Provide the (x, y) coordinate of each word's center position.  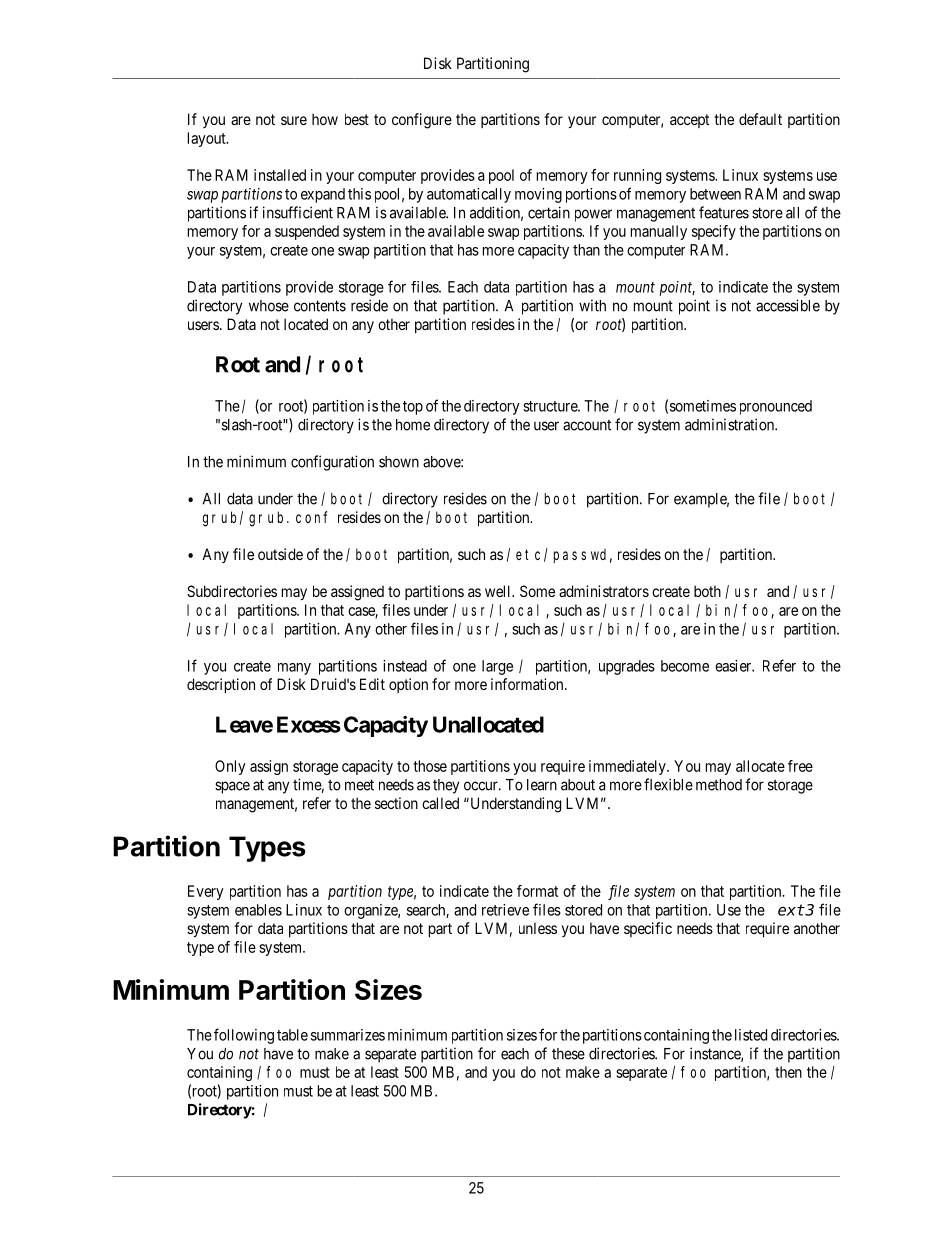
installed (280, 175)
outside (280, 554)
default (760, 119)
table (292, 1035)
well (499, 591)
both (707, 591)
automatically (469, 195)
